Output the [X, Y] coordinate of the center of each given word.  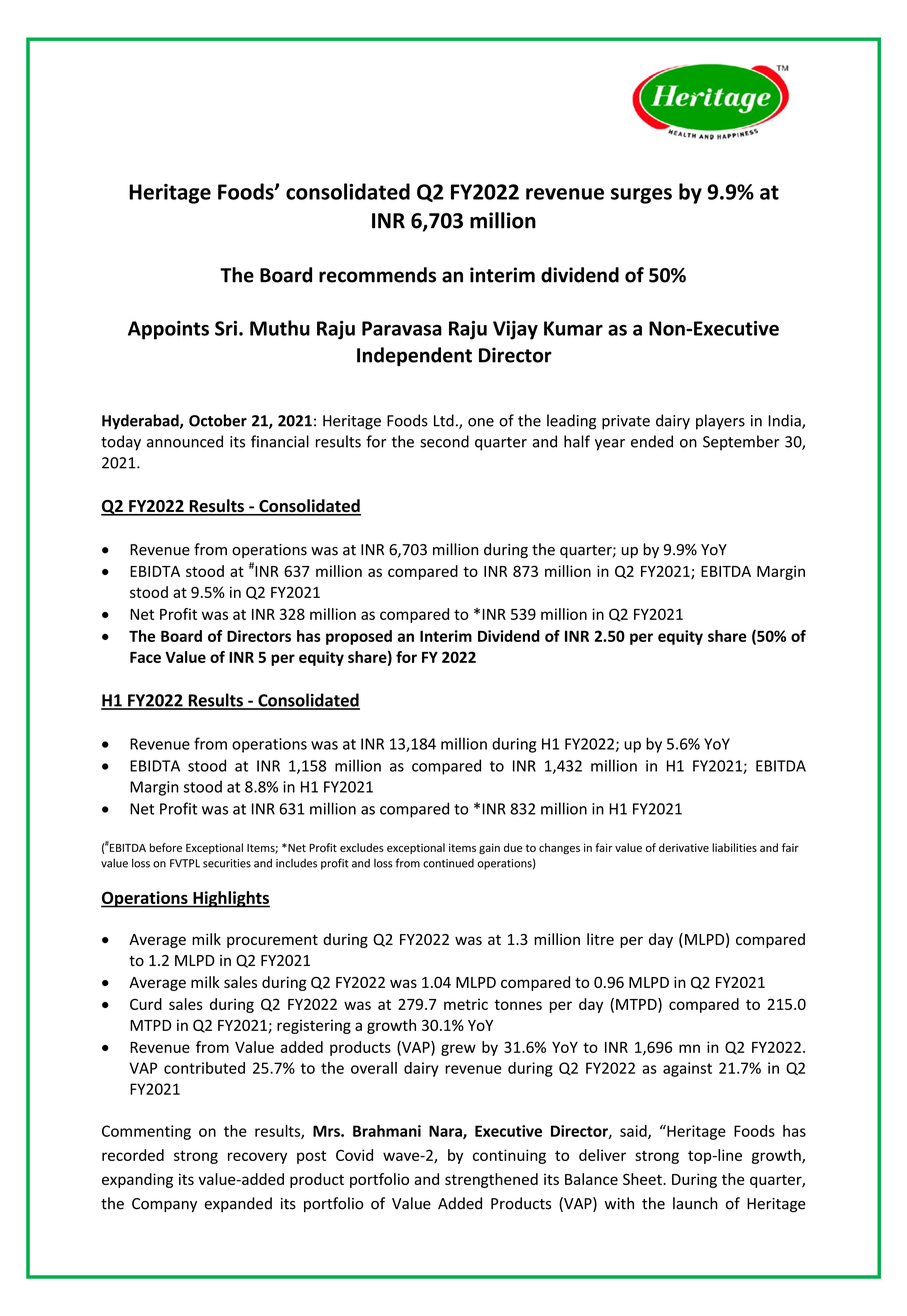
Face [145, 657]
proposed [359, 637]
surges [641, 196]
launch [695, 1203]
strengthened [491, 1180]
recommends [377, 275]
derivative [684, 847]
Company [164, 1205]
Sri [226, 328]
